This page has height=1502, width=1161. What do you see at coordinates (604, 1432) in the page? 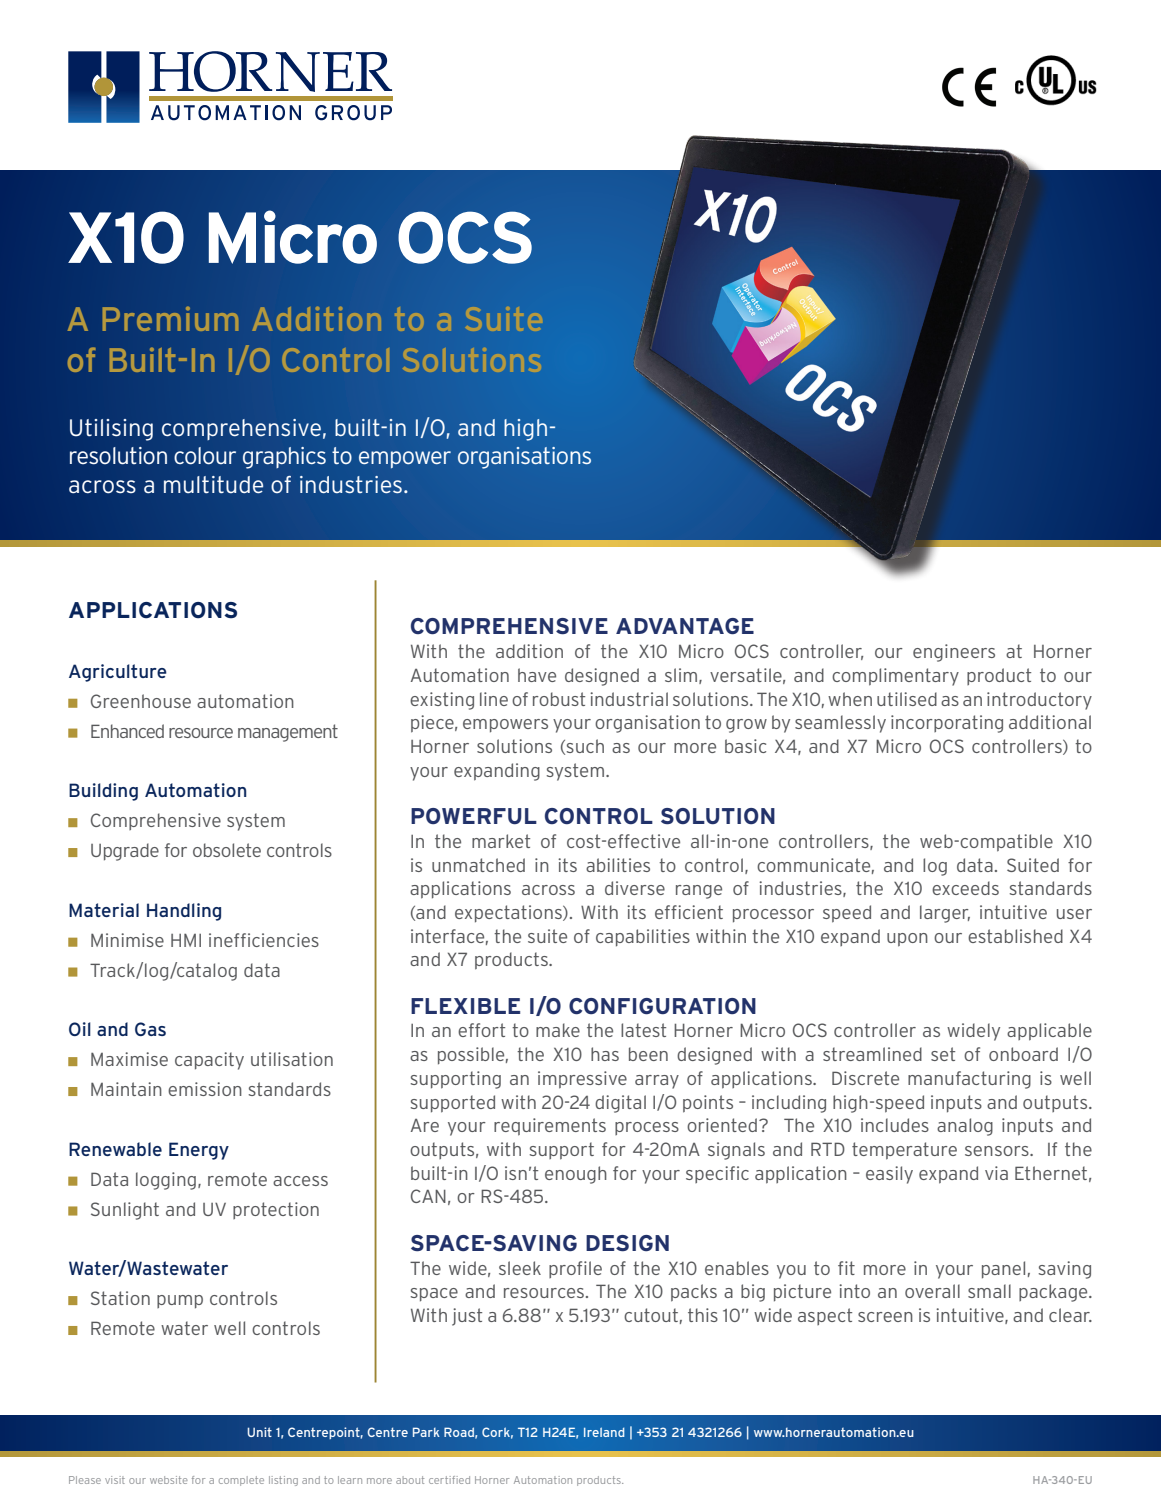
I see `Ireland` at bounding box center [604, 1432].
